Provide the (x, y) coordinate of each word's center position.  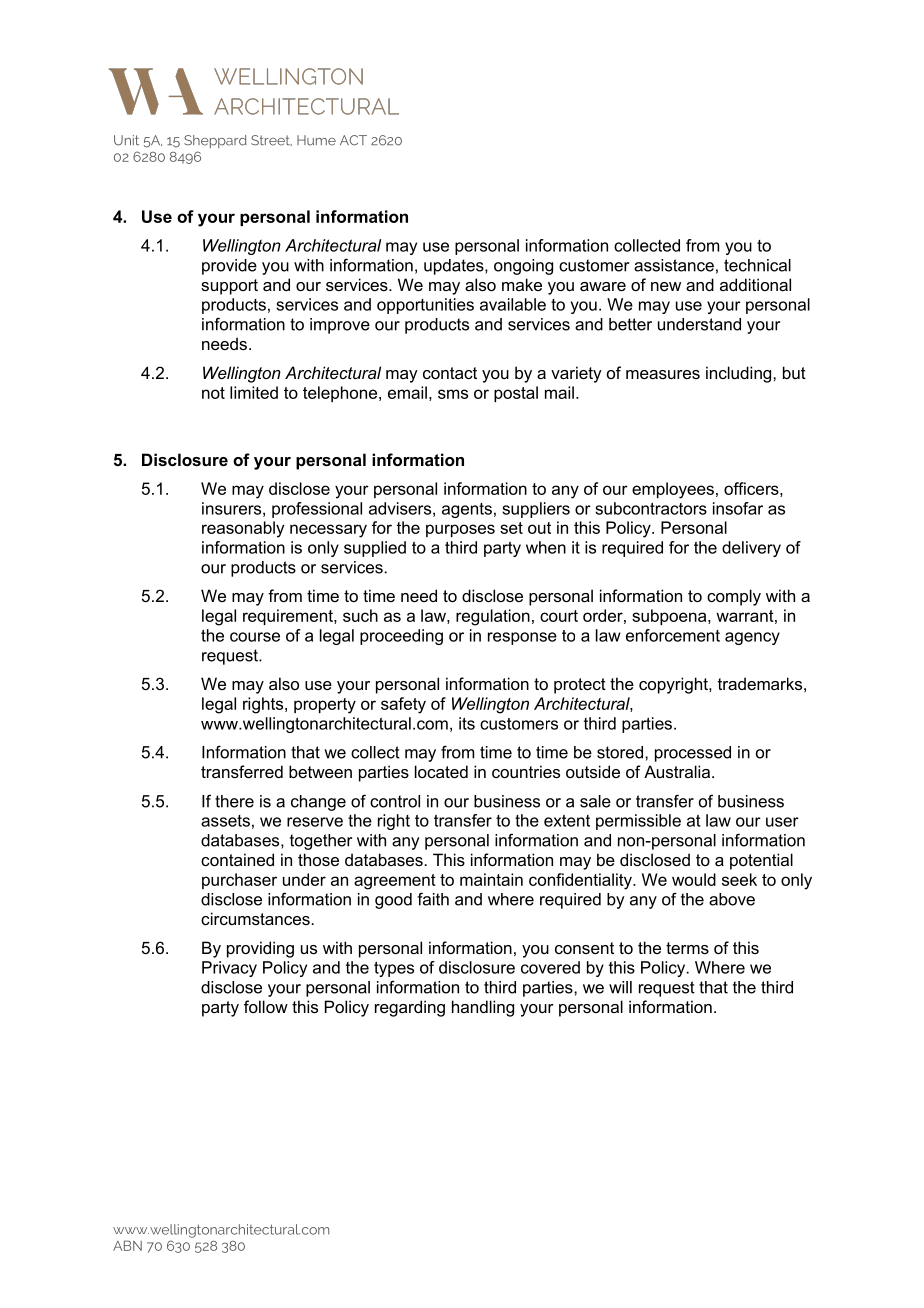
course (255, 637)
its (467, 723)
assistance (674, 265)
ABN (127, 1245)
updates (455, 267)
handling (483, 1008)
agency (752, 638)
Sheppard (215, 141)
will (620, 987)
